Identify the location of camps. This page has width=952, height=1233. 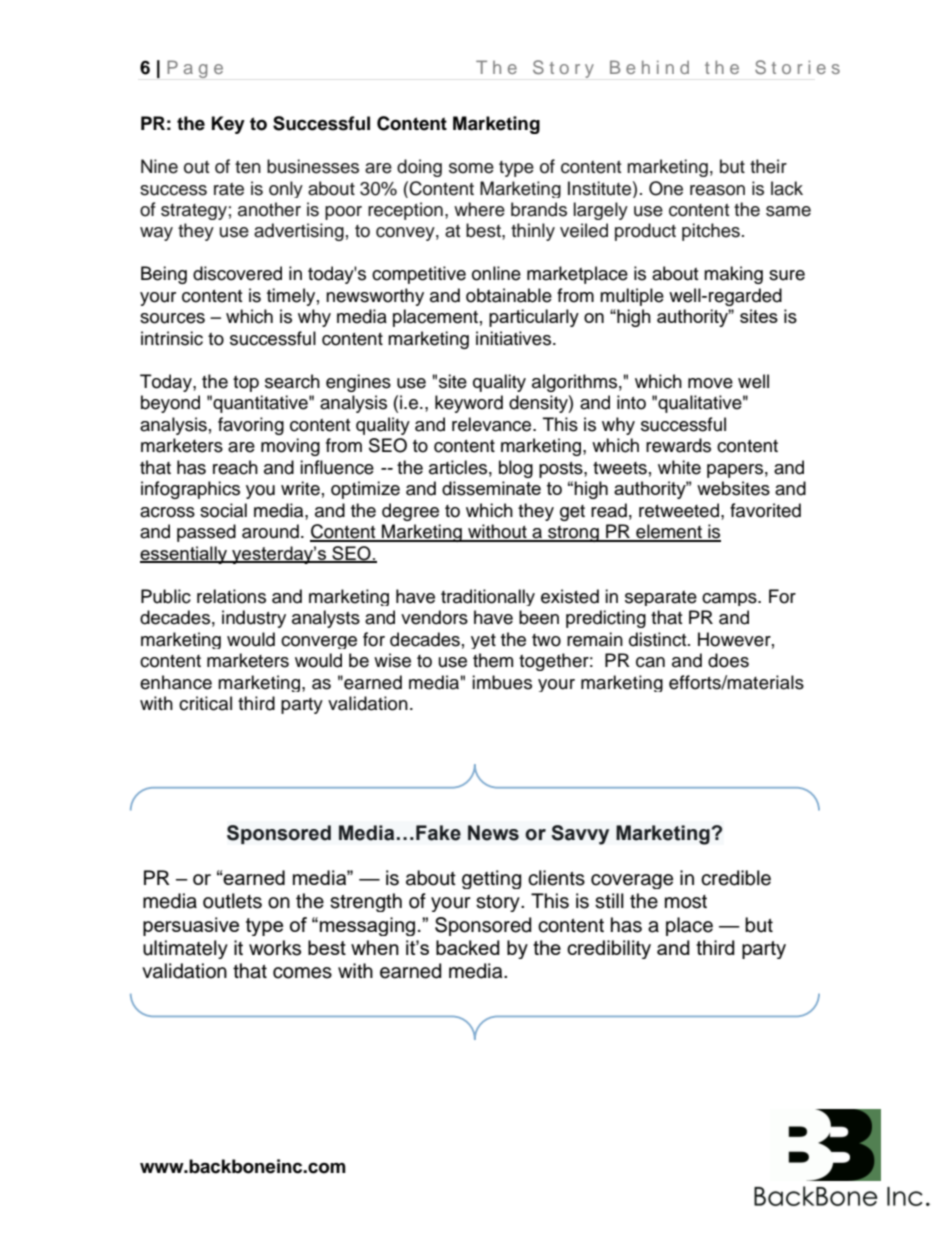
(730, 599).
